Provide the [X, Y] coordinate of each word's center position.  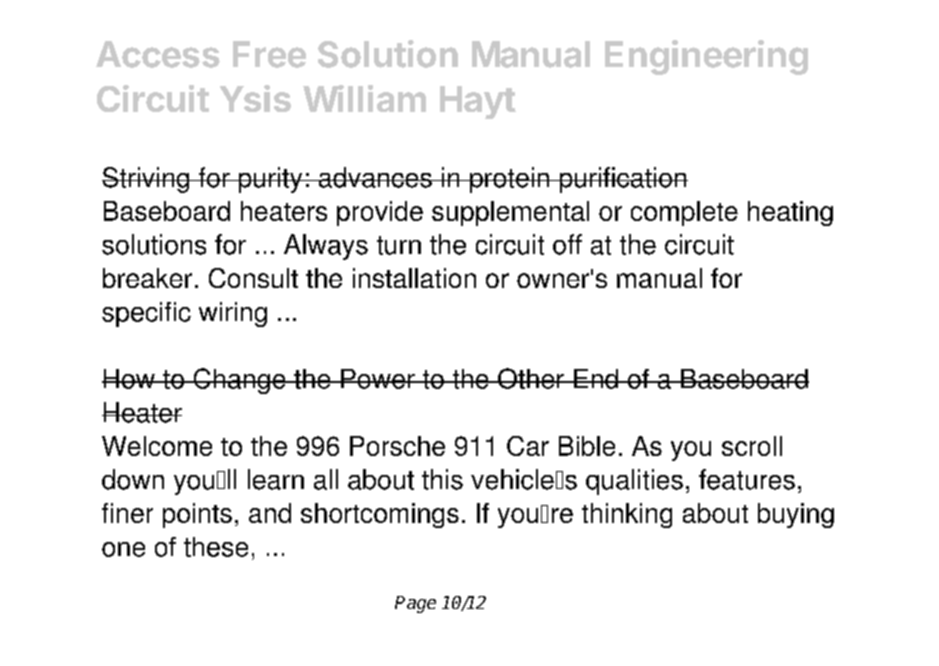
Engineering [706, 57]
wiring [233, 314]
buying [796, 515]
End [596, 379]
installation [414, 278]
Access [158, 54]
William [364, 98]
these [216, 547]
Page [415, 604]
